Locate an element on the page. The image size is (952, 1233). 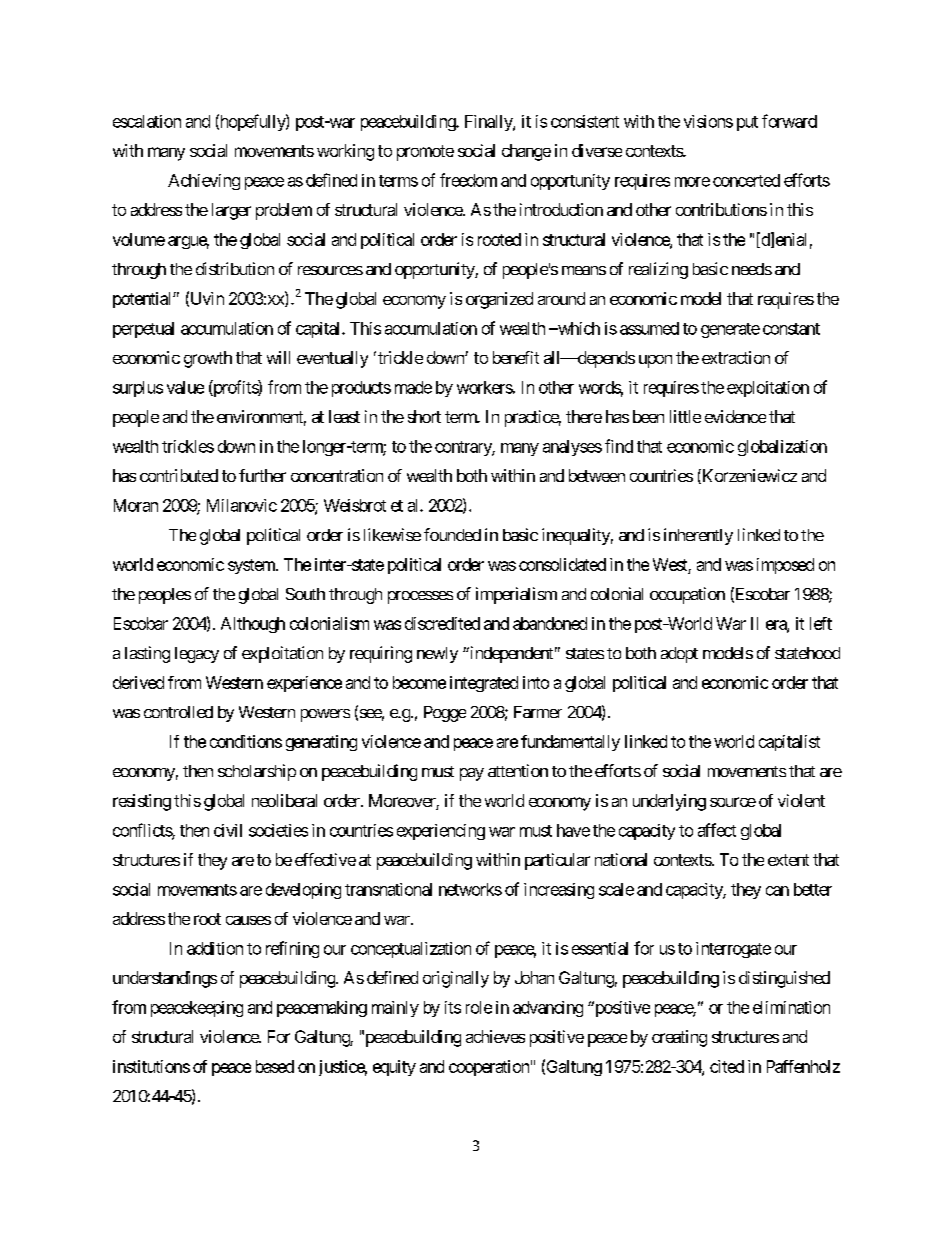
based is located at coordinates (275, 1066).
